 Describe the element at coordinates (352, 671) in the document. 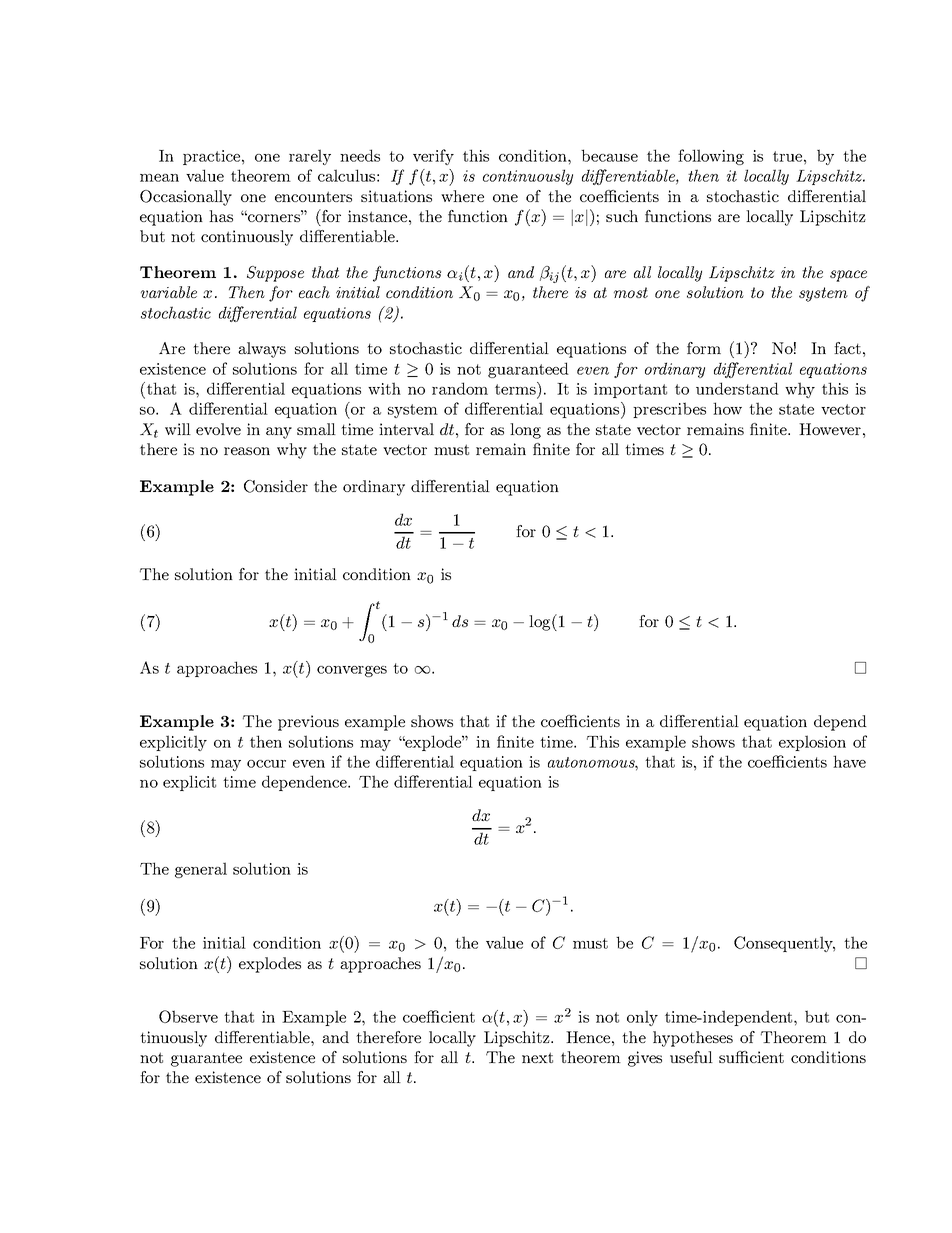

I see `converges` at that location.
